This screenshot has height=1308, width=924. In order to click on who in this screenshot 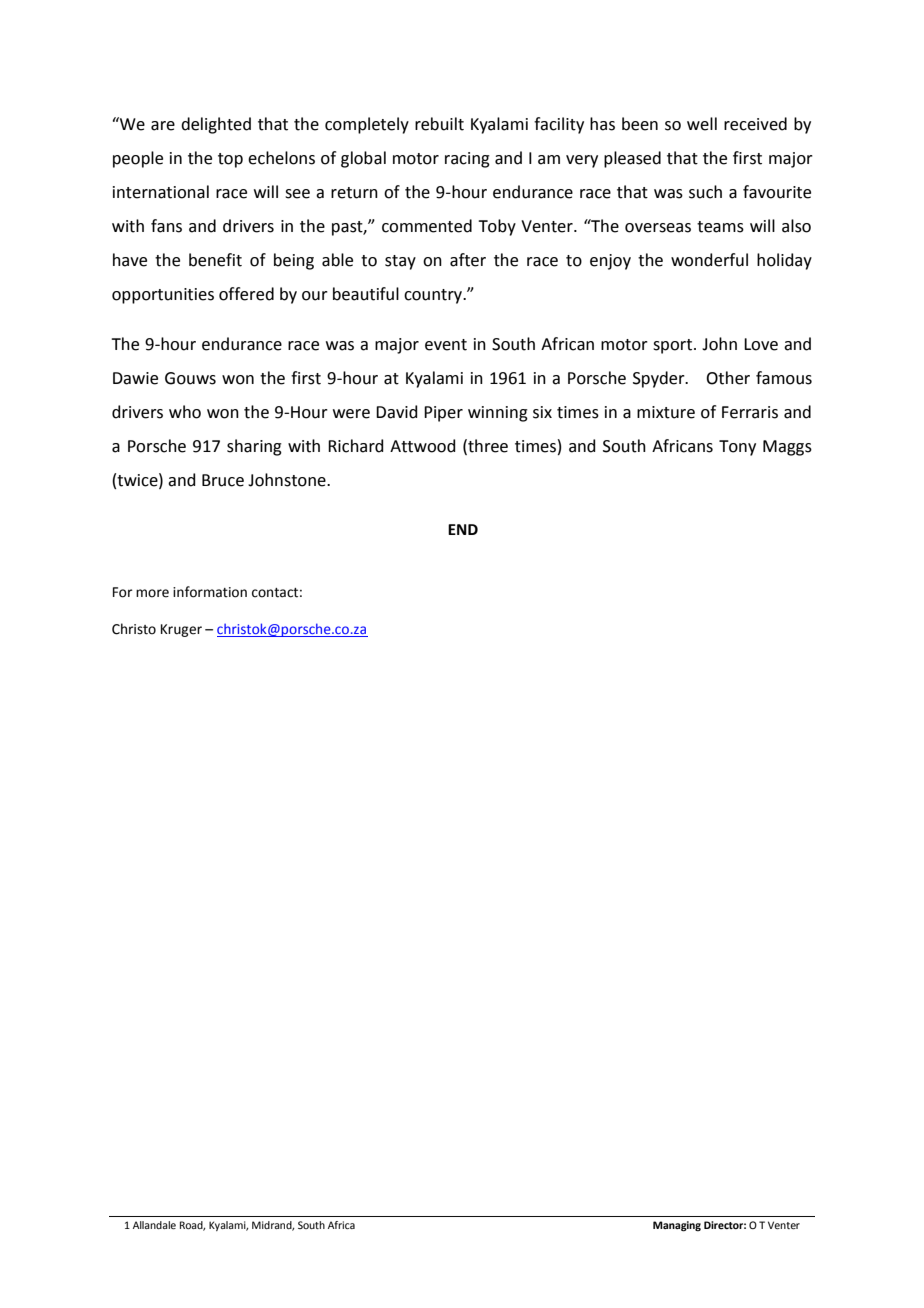, I will do `click(185, 412)`.
